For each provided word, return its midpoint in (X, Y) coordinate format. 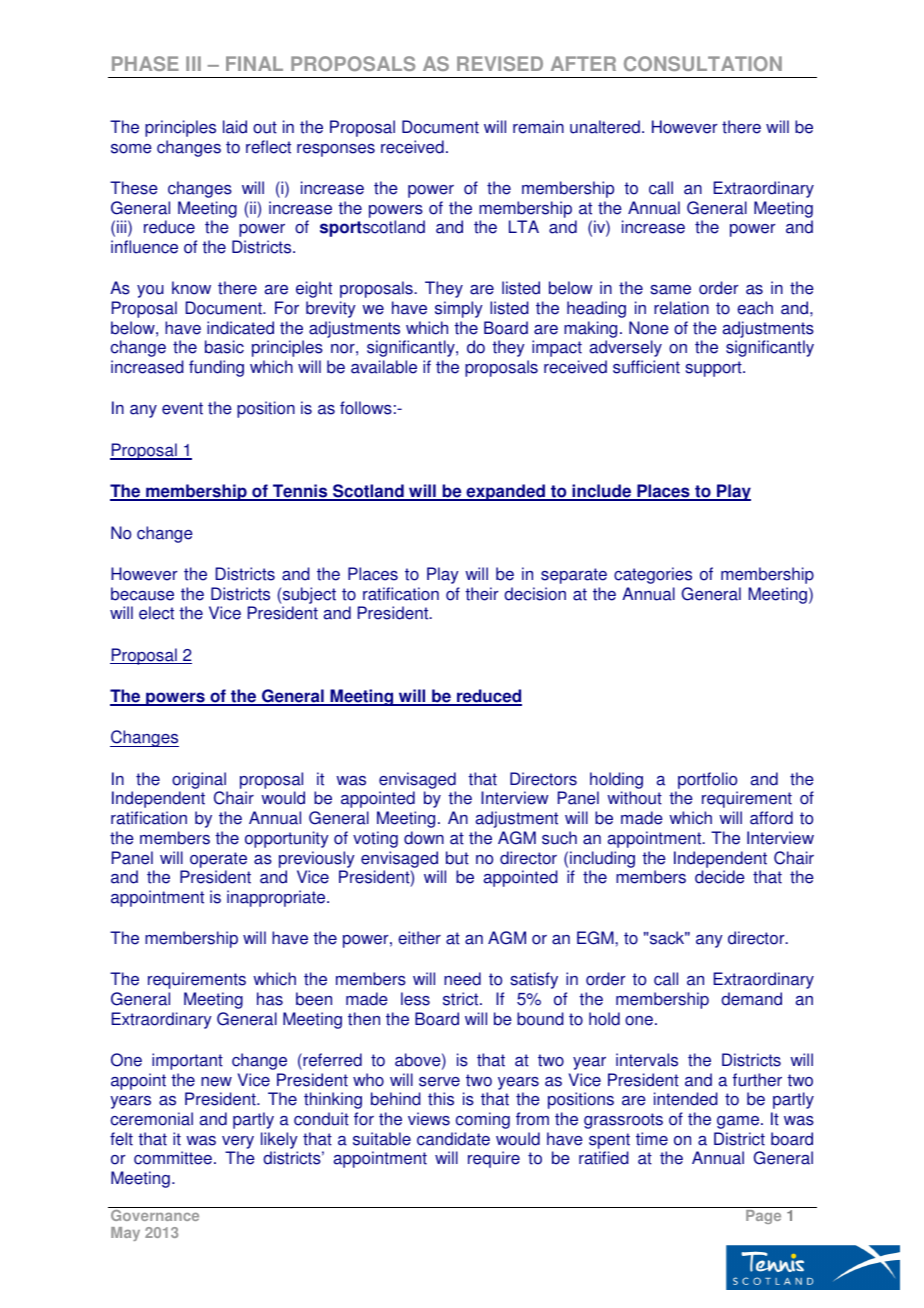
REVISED (500, 63)
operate (218, 860)
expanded (505, 492)
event (182, 408)
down (424, 838)
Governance (155, 1214)
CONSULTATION (703, 63)
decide (720, 877)
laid (235, 127)
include (602, 492)
